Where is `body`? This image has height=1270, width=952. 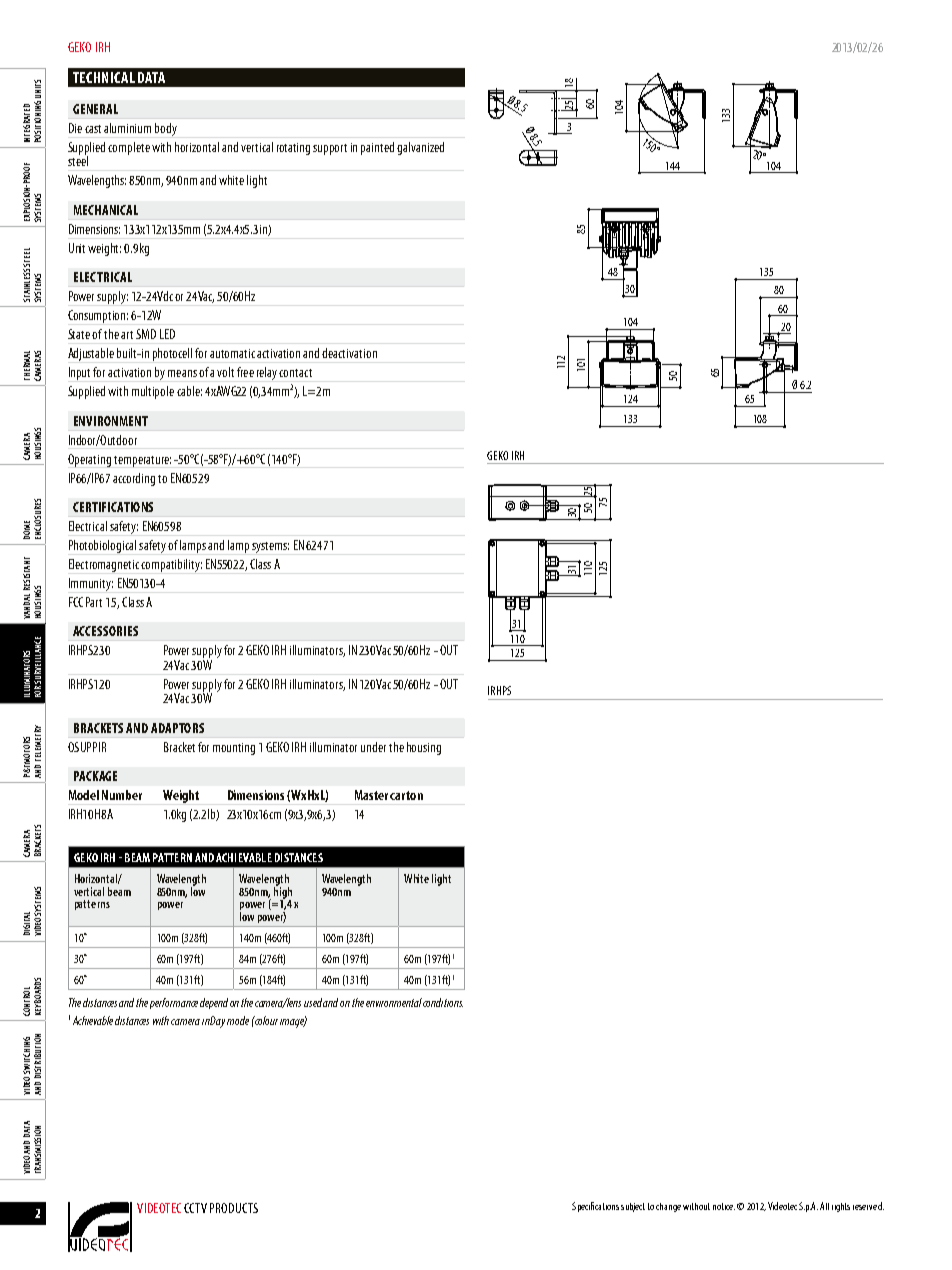 body is located at coordinates (166, 129).
